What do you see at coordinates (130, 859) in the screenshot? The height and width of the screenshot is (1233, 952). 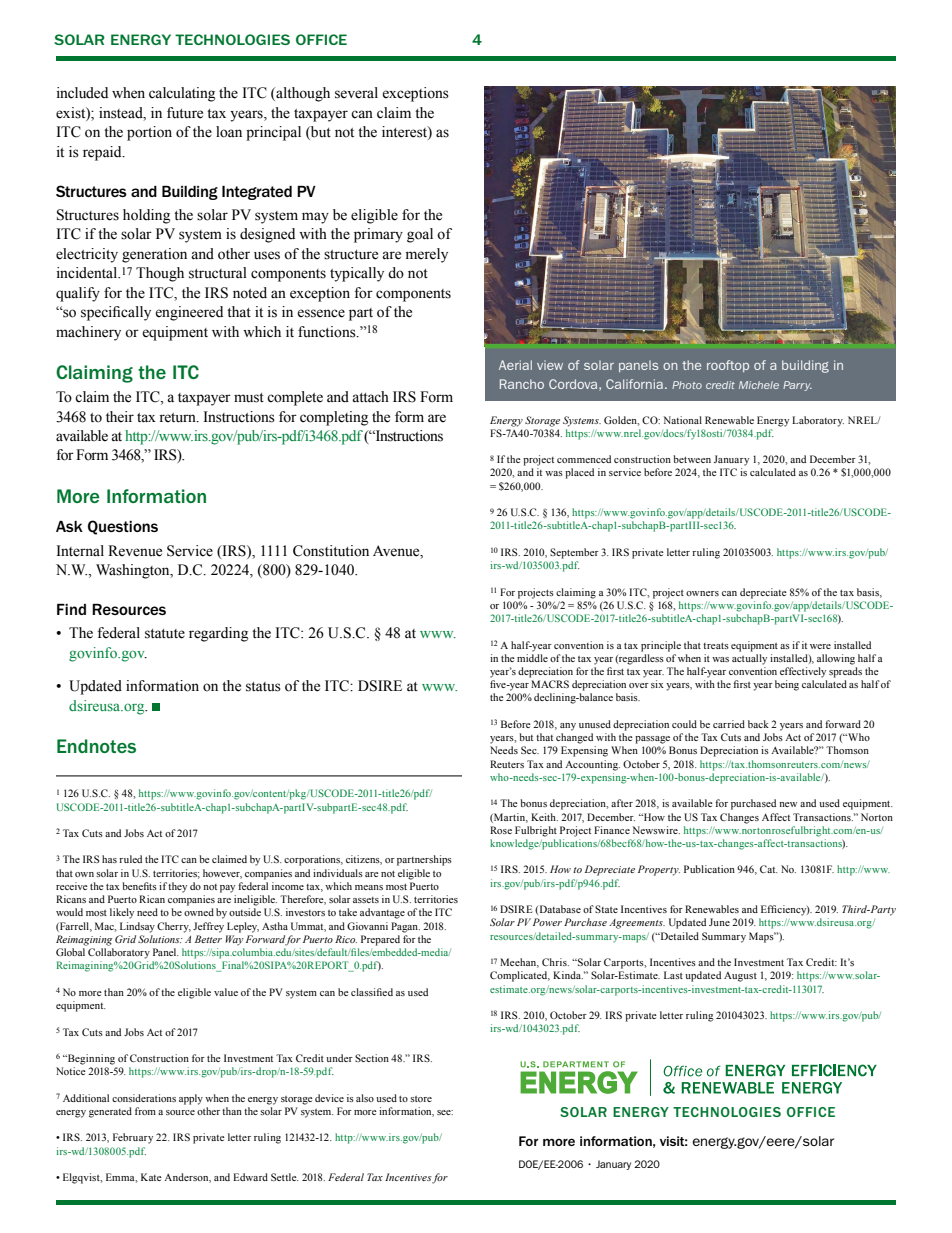 I see `ruled` at bounding box center [130, 859].
